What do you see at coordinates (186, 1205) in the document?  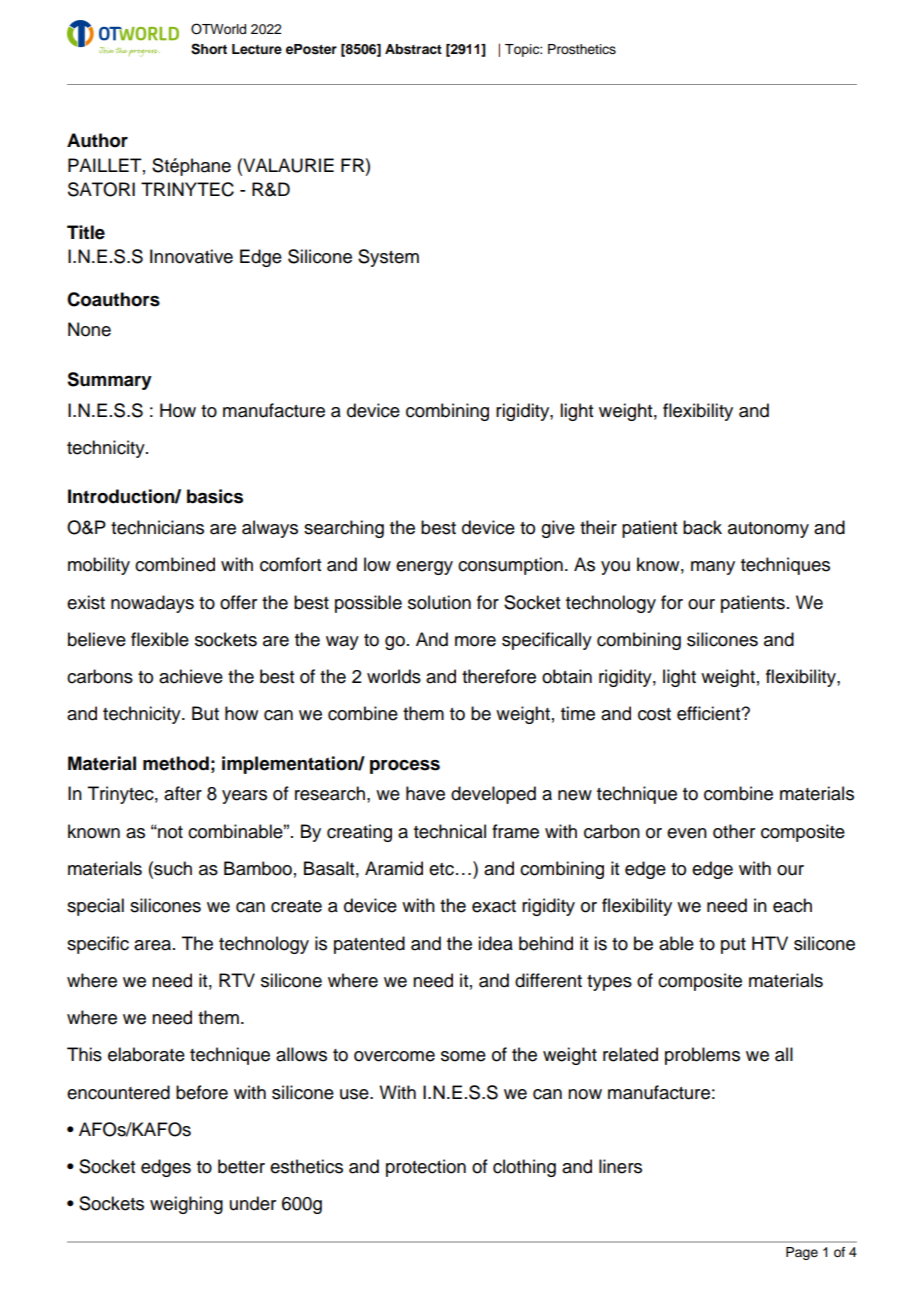 I see `weighing` at bounding box center [186, 1205].
